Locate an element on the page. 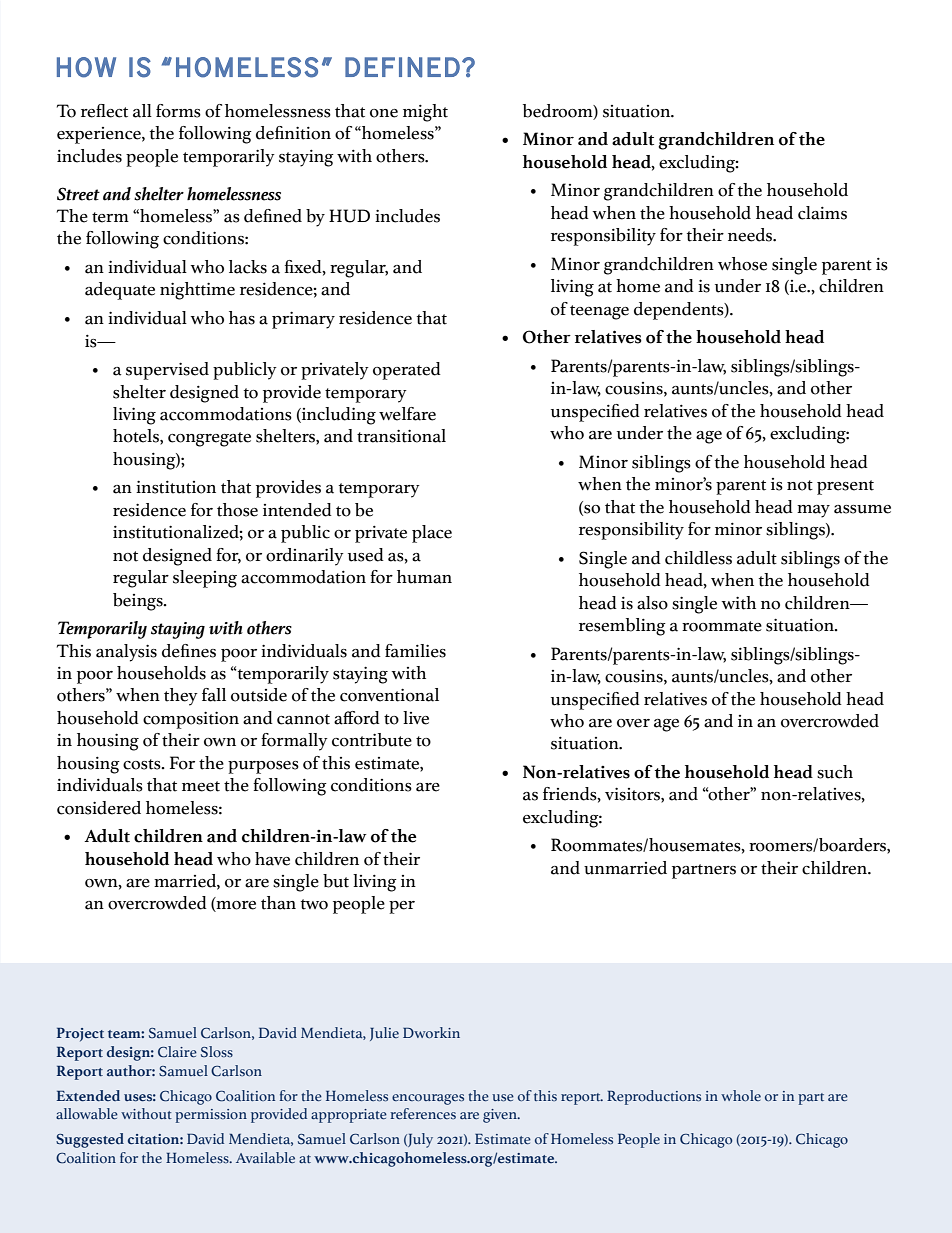  given is located at coordinates (501, 1116).
